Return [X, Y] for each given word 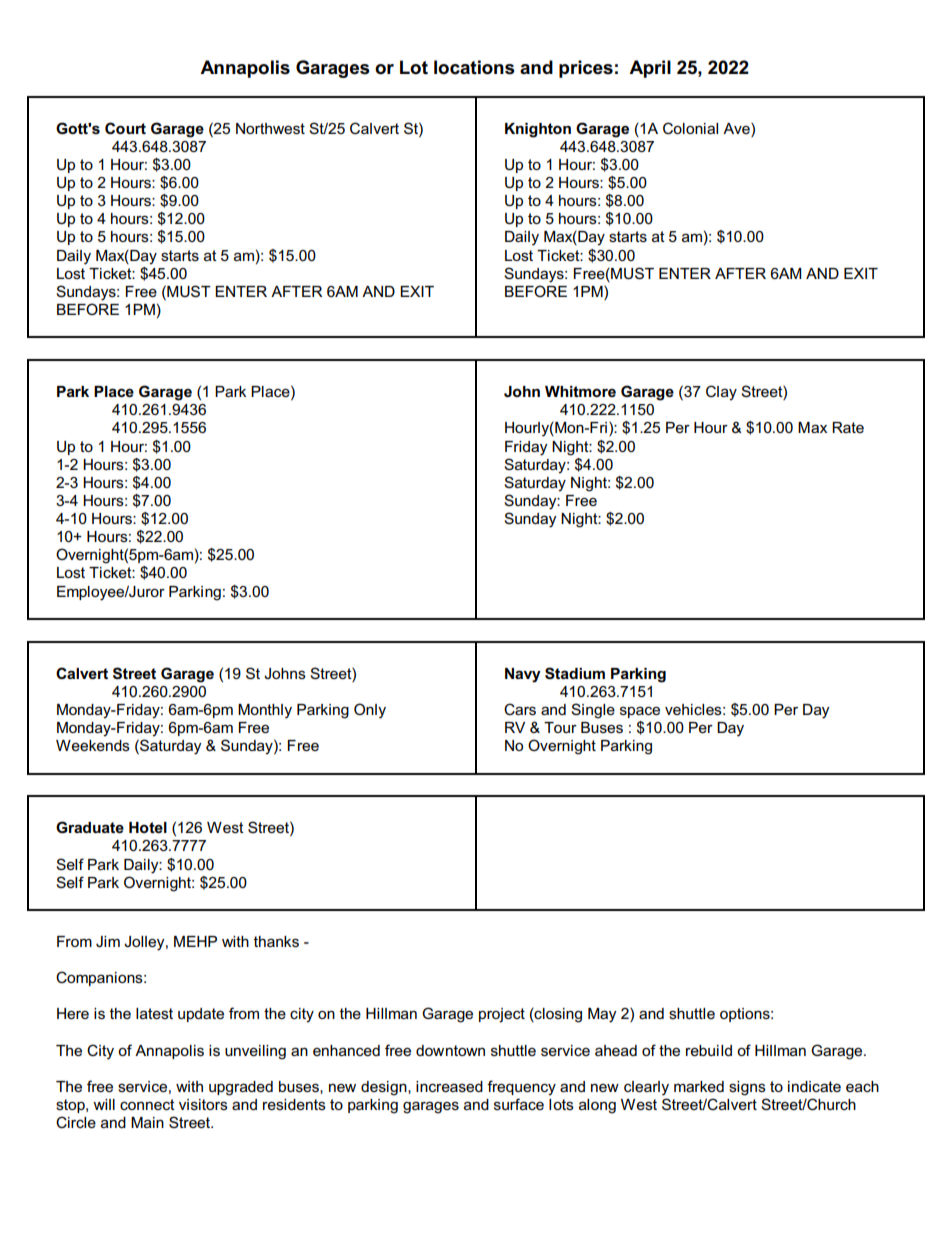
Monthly [265, 711]
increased [449, 1086]
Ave [737, 128]
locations [474, 67]
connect [147, 1104]
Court [125, 128]
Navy [523, 675]
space [640, 712]
